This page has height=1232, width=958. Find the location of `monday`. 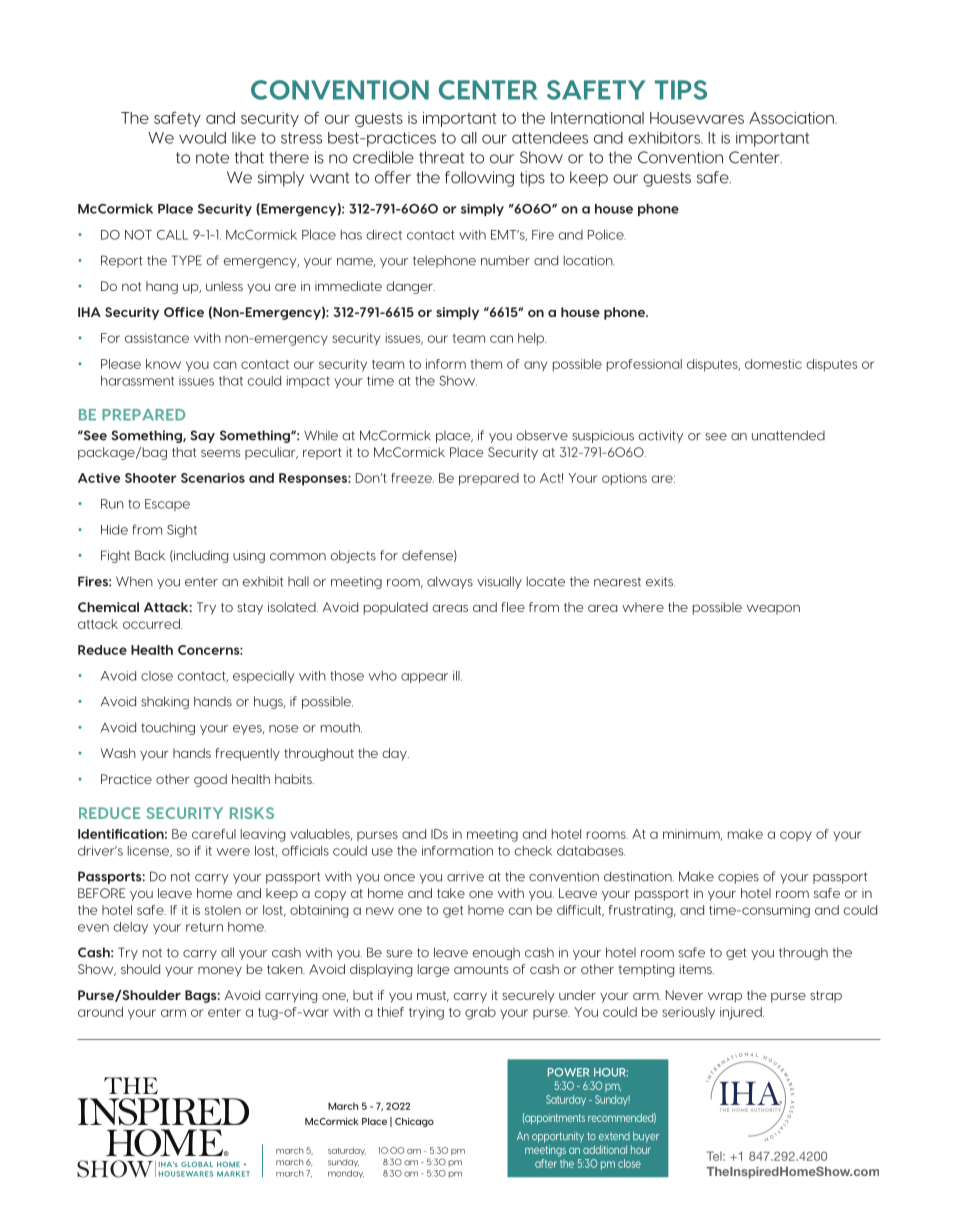

monday is located at coordinates (346, 1174).
